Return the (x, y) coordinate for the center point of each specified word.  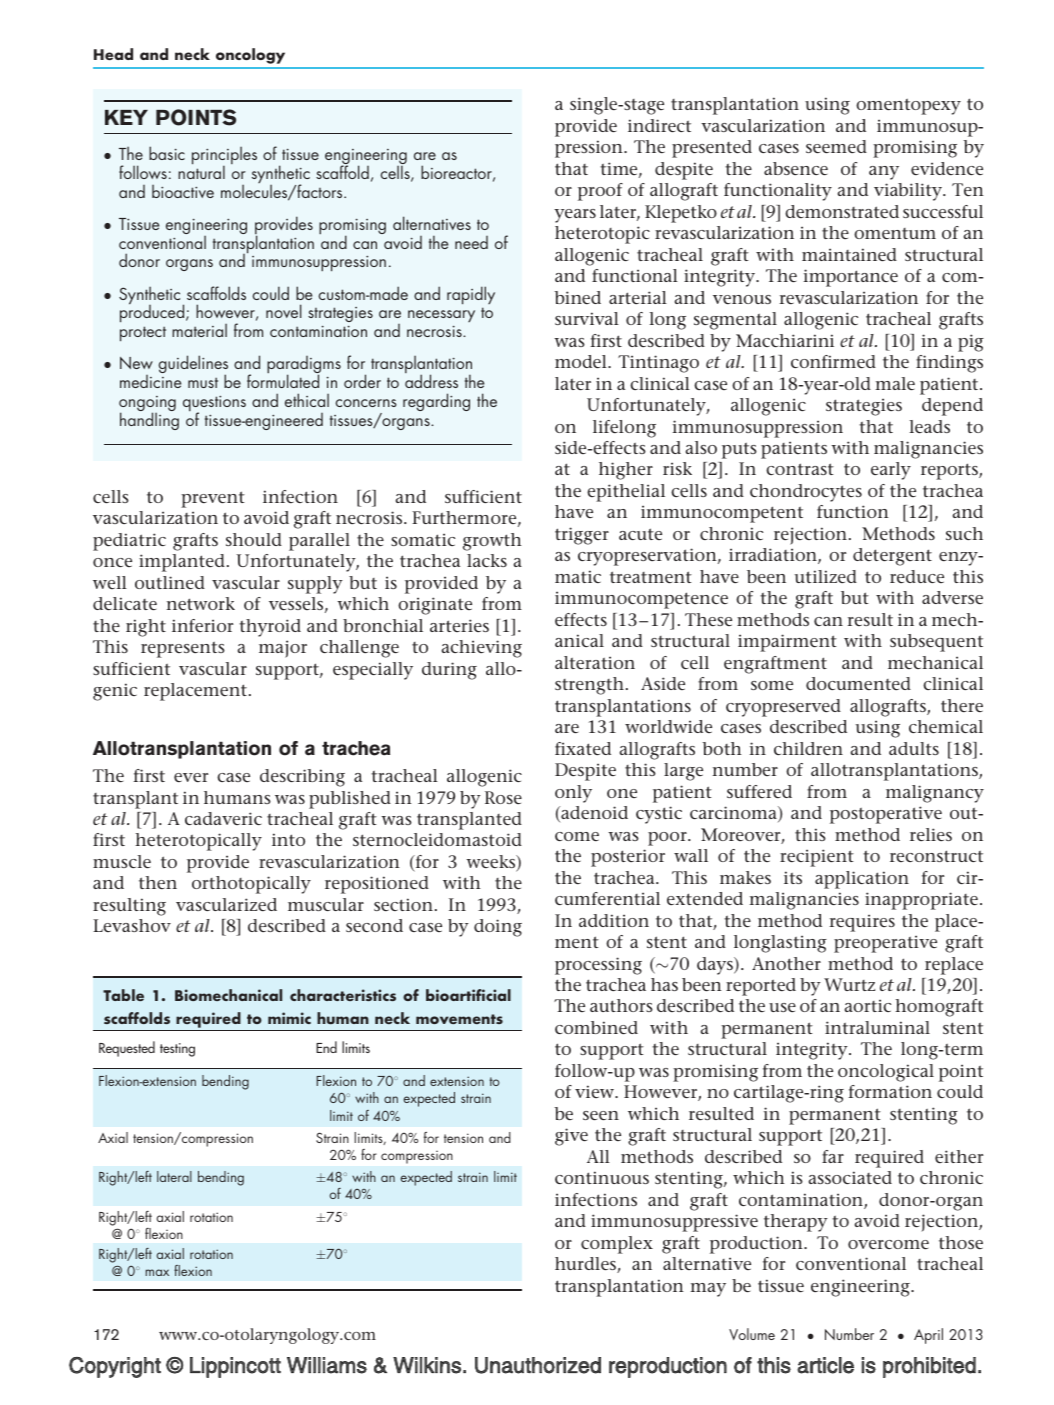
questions (214, 404)
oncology (250, 56)
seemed (836, 146)
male (895, 383)
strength (589, 686)
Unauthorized (538, 1365)
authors (621, 1005)
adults (914, 748)
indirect (659, 125)
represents (183, 649)
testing (177, 1050)
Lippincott (235, 1367)
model (582, 361)
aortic (868, 1005)
